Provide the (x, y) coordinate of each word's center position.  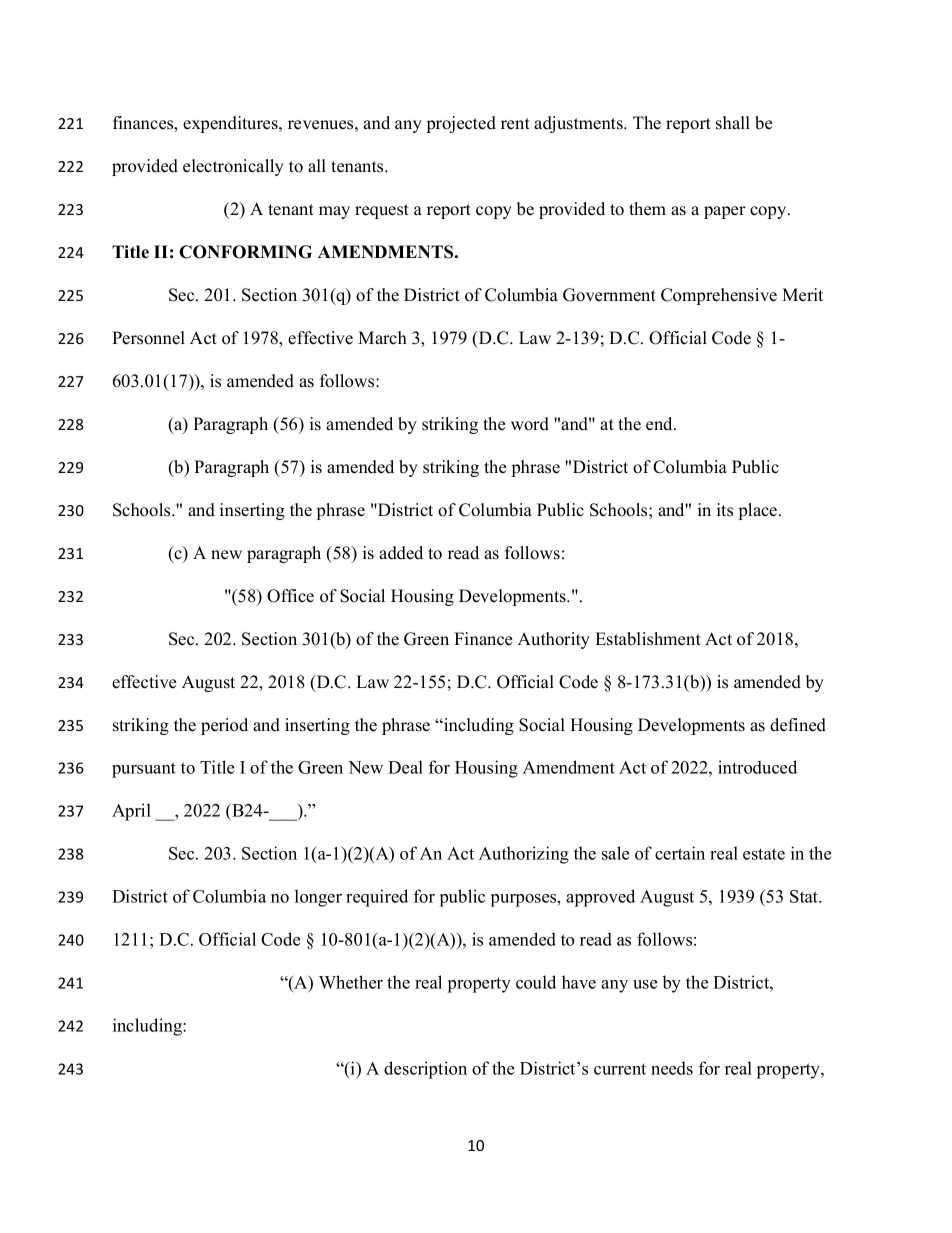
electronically (233, 167)
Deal (405, 767)
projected (461, 124)
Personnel (148, 338)
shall (733, 123)
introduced (757, 767)
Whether (351, 982)
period (224, 726)
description (425, 1070)
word (530, 424)
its (725, 510)
